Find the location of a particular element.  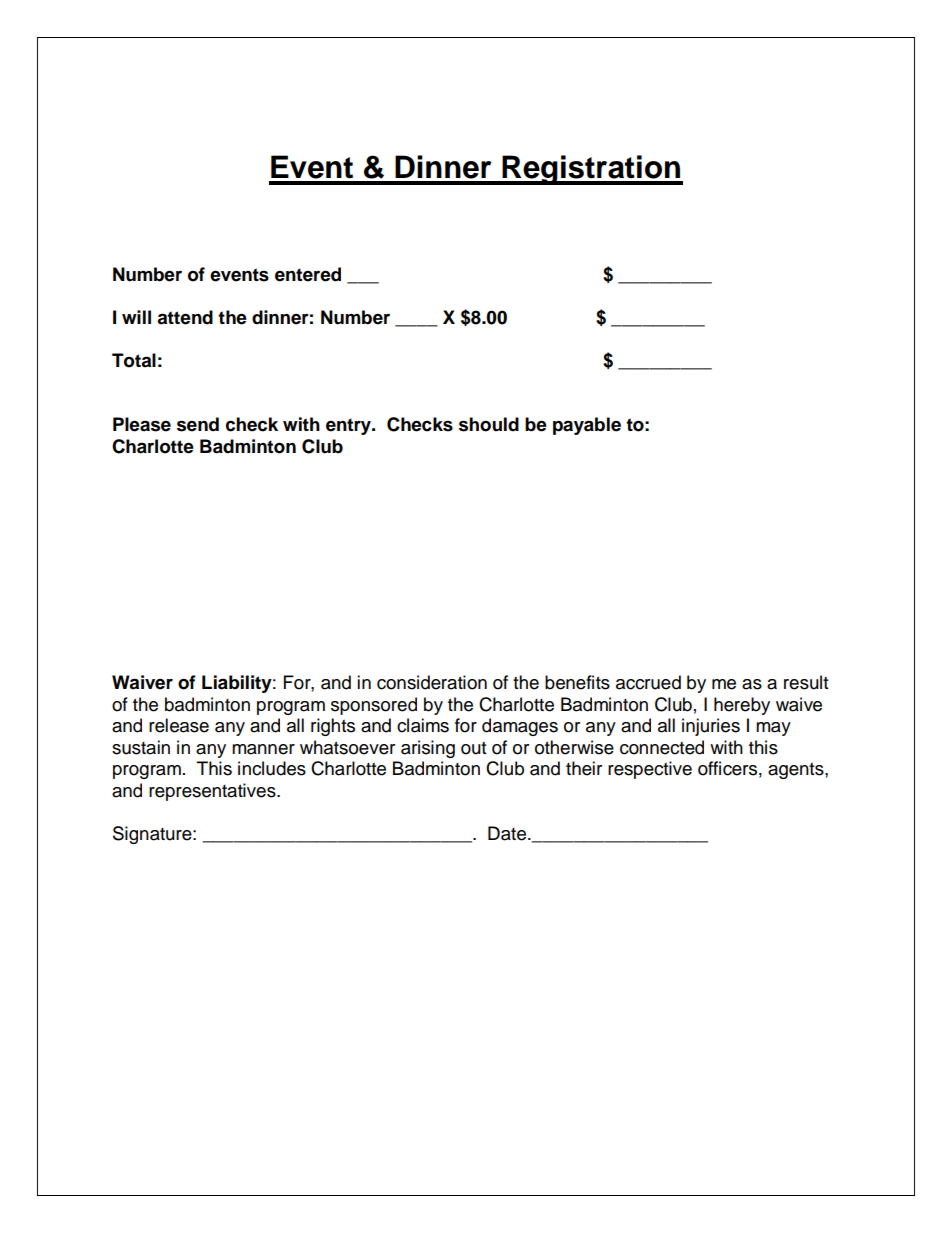

Registration is located at coordinates (592, 170).
